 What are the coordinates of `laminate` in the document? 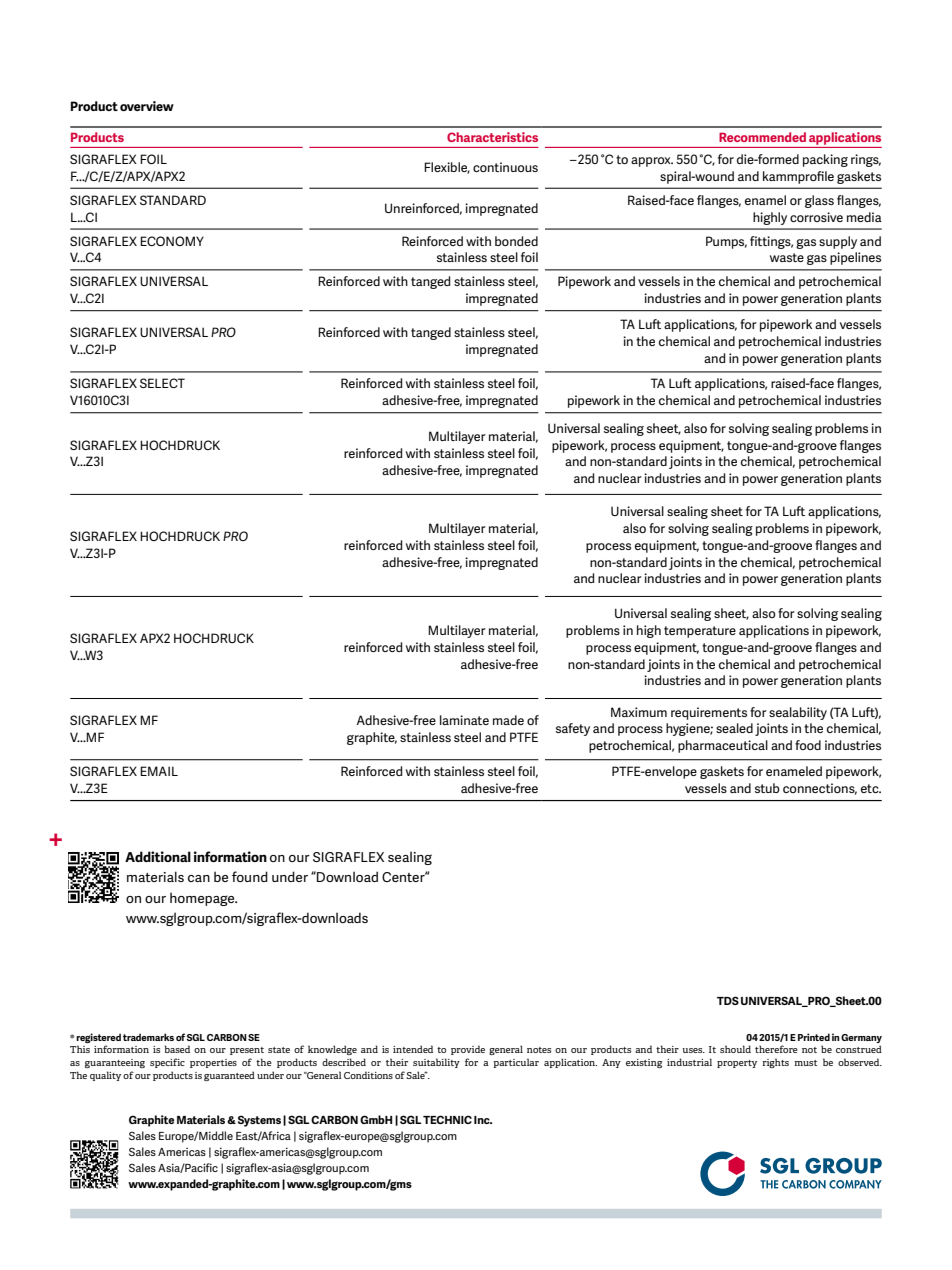 It's located at (464, 720).
